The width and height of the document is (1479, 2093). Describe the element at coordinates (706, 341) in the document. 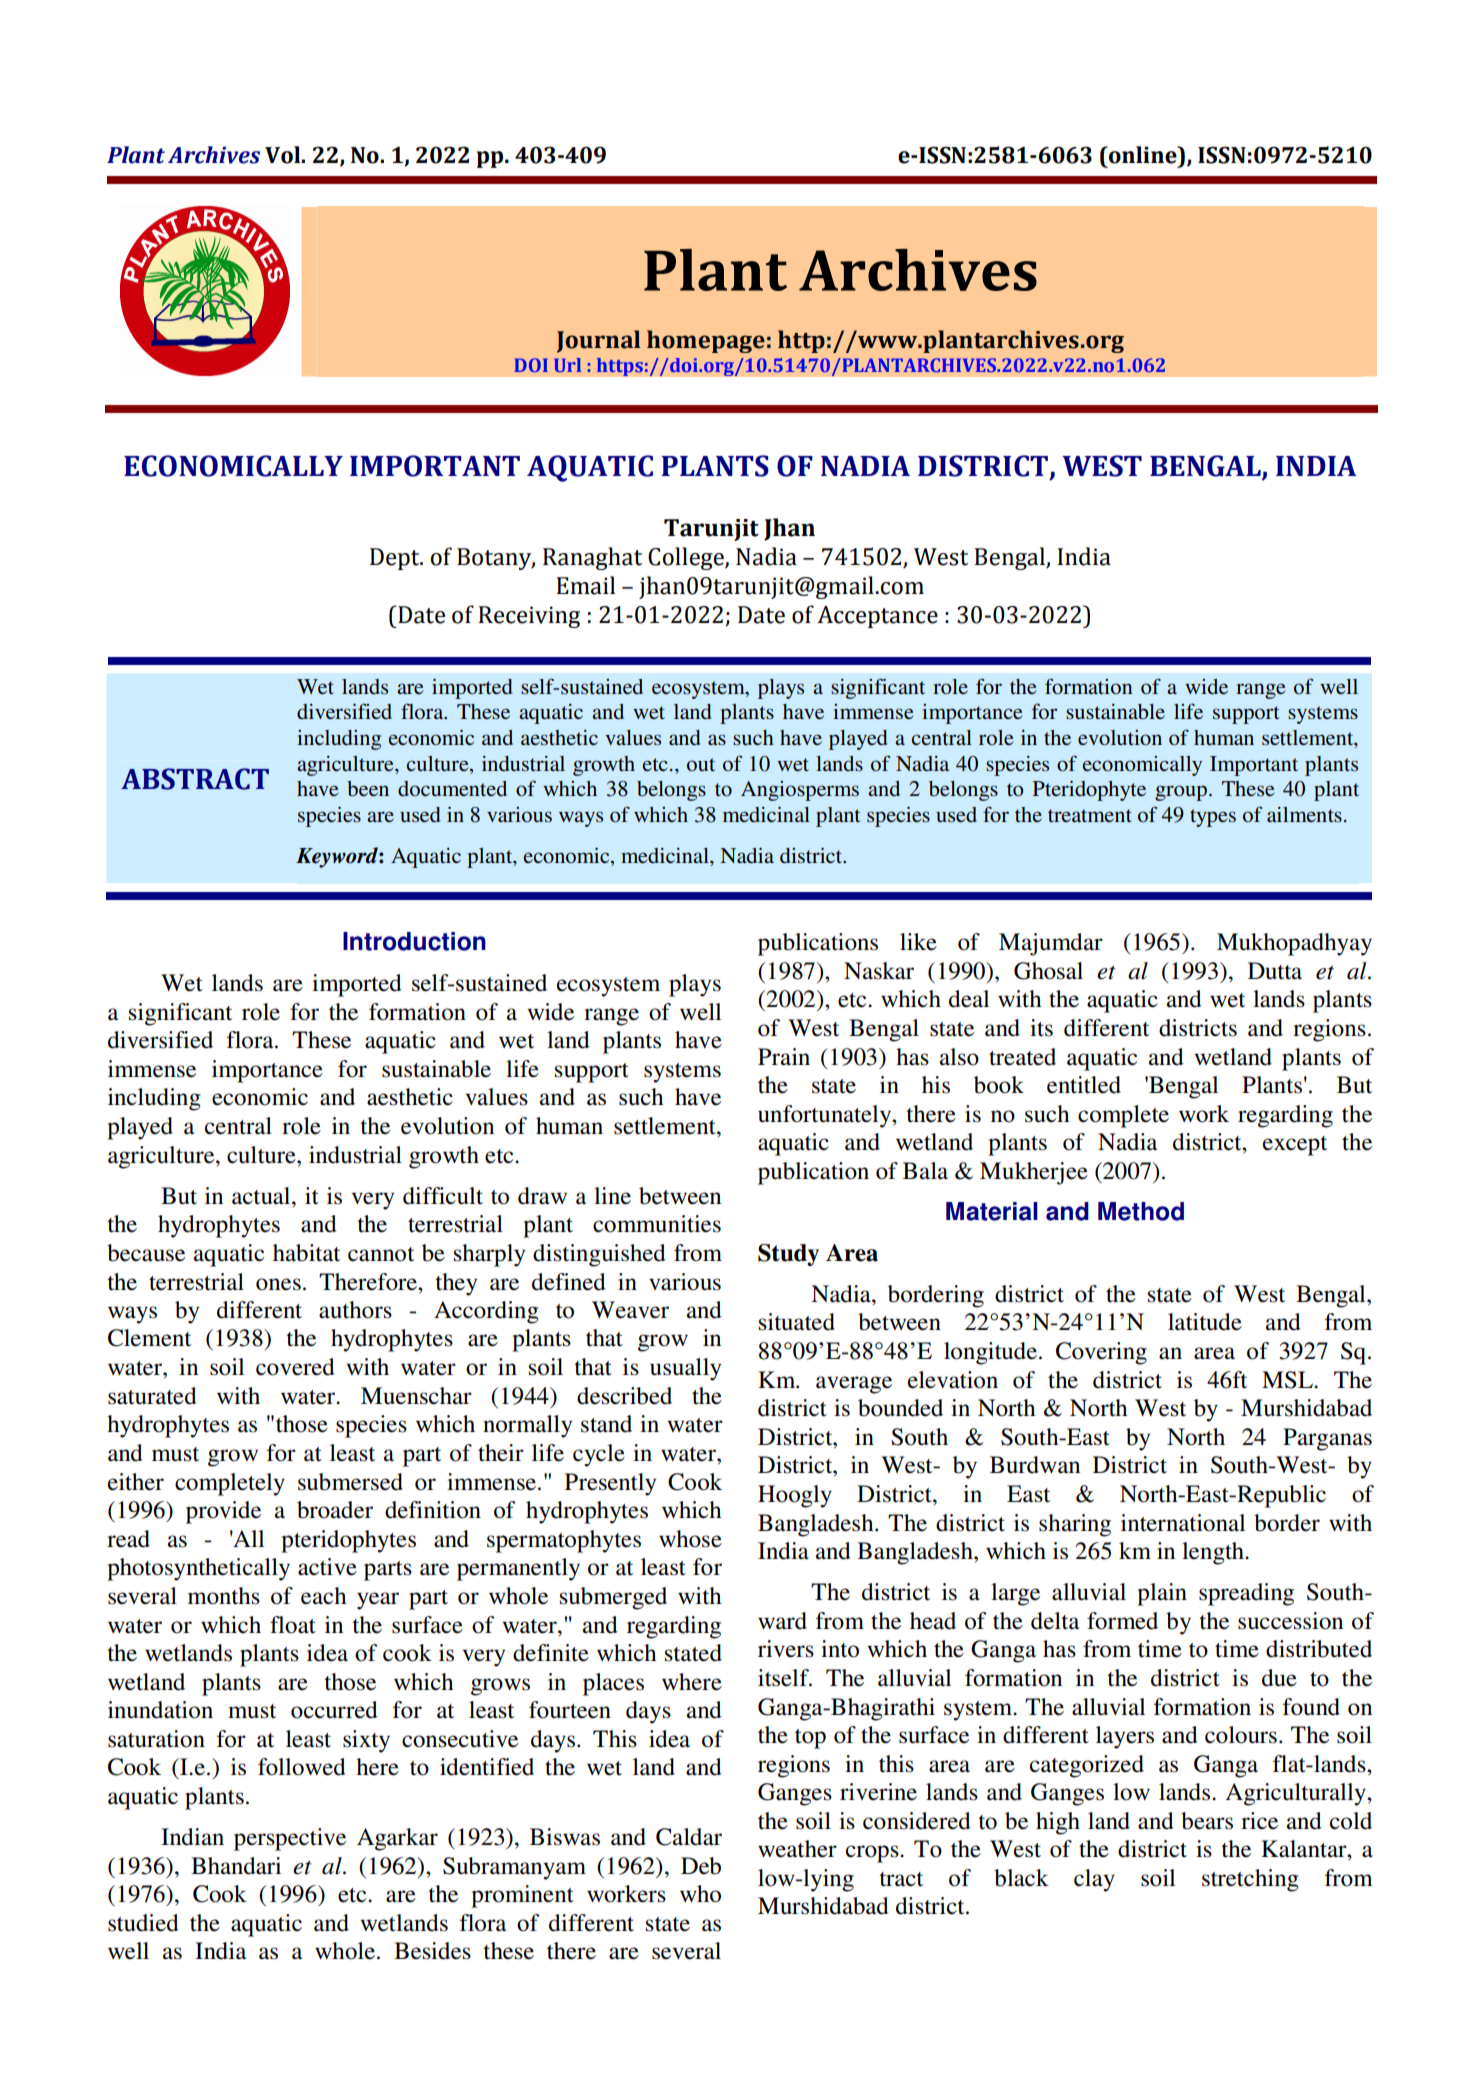

I see `homepage` at that location.
